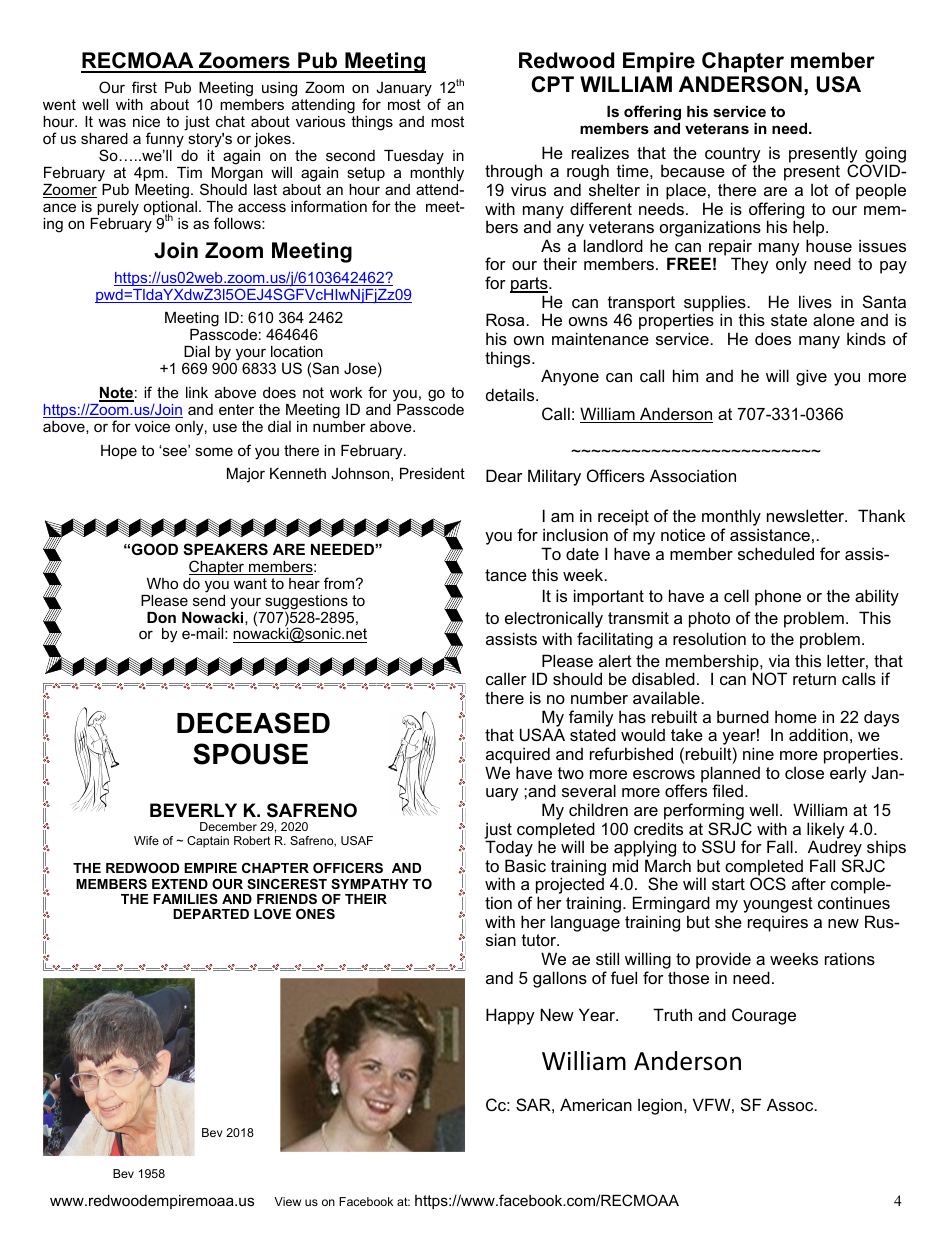 Image resolution: width=952 pixels, height=1233 pixels. What do you see at coordinates (511, 394) in the page?
I see `details` at bounding box center [511, 394].
